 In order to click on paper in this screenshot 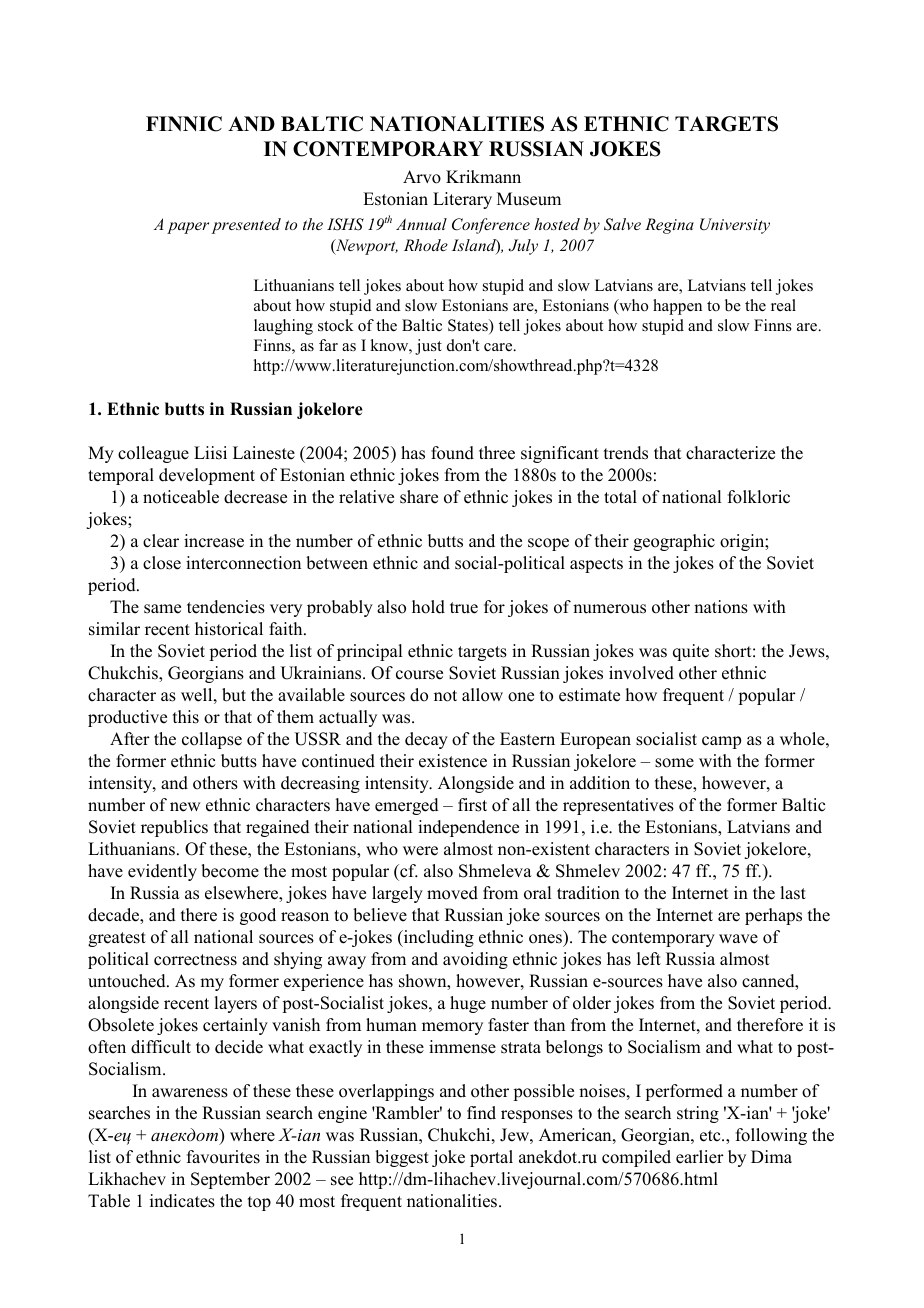, I will do `click(188, 228)`.
